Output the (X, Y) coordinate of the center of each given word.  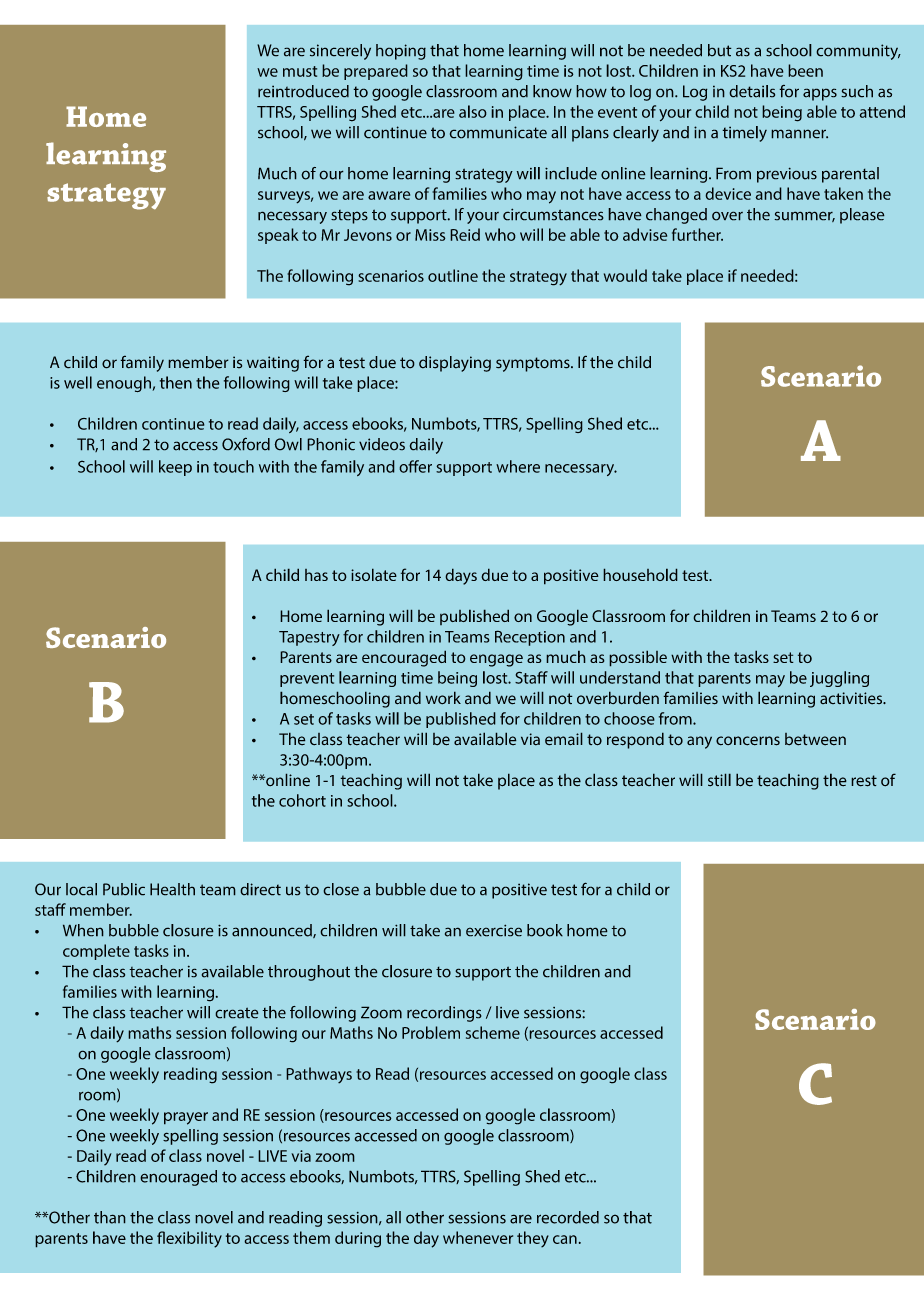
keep (175, 468)
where (518, 466)
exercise (494, 930)
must (300, 71)
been (805, 70)
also (473, 111)
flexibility (189, 1239)
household (640, 574)
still (719, 780)
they (533, 1239)
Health (172, 889)
